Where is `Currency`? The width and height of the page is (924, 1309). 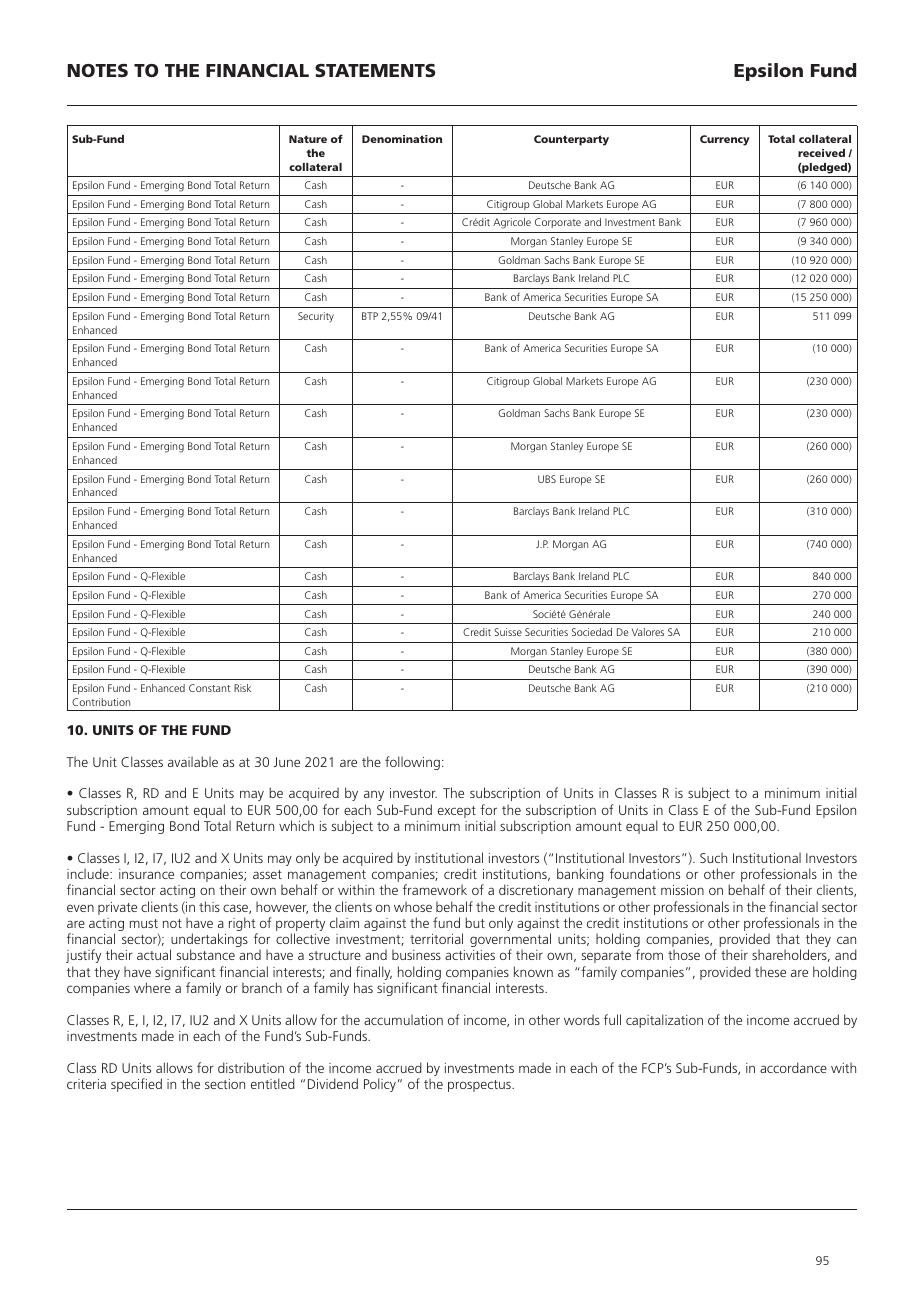 Currency is located at coordinates (725, 140).
